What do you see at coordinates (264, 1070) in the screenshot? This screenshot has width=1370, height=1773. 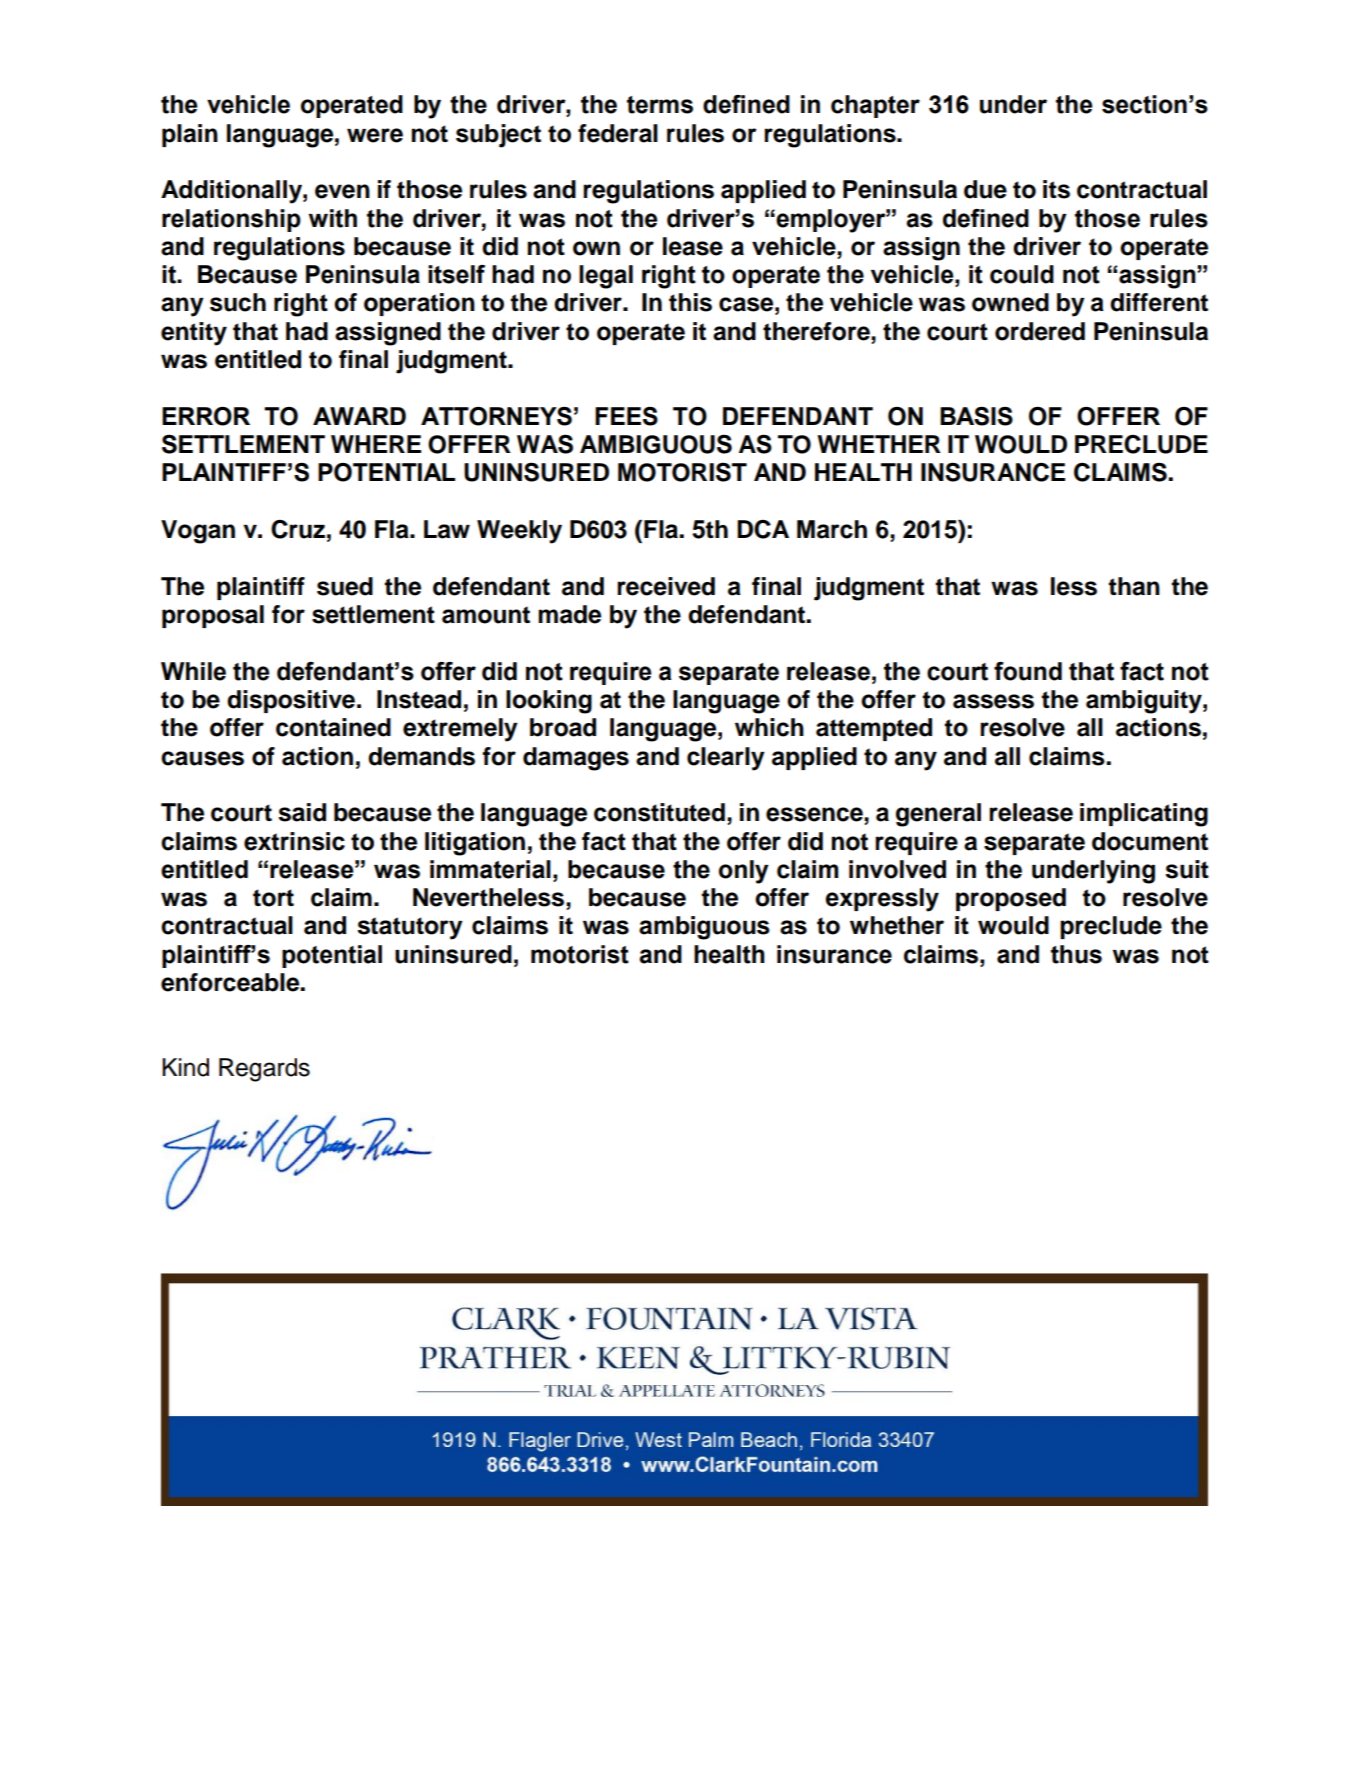 I see `Regards` at bounding box center [264, 1070].
